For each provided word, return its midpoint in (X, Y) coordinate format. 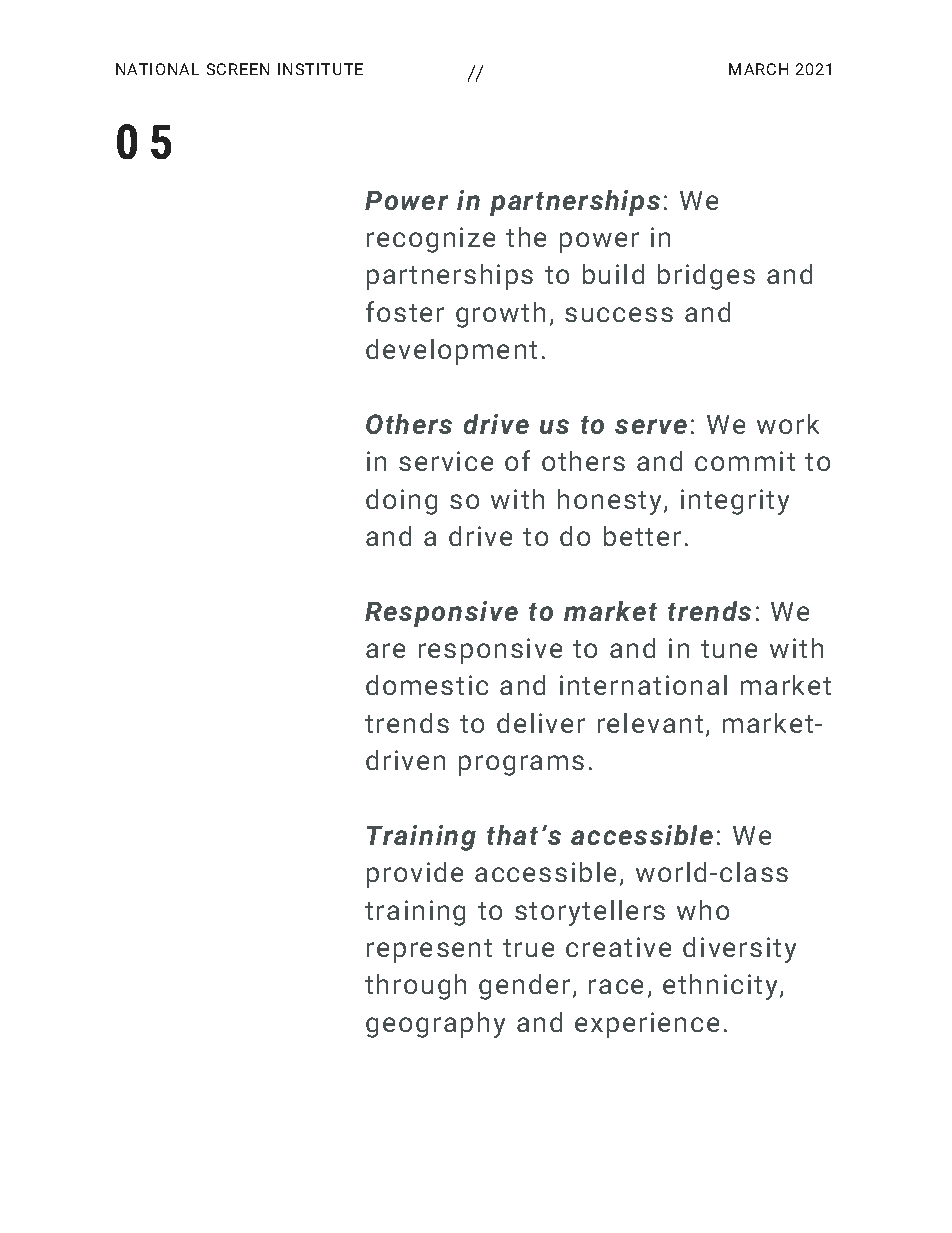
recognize (431, 240)
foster (405, 311)
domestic (427, 685)
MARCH (758, 69)
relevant (650, 723)
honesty (609, 502)
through (415, 987)
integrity (735, 502)
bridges (706, 277)
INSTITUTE (320, 69)
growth (500, 315)
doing (401, 502)
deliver (541, 723)
